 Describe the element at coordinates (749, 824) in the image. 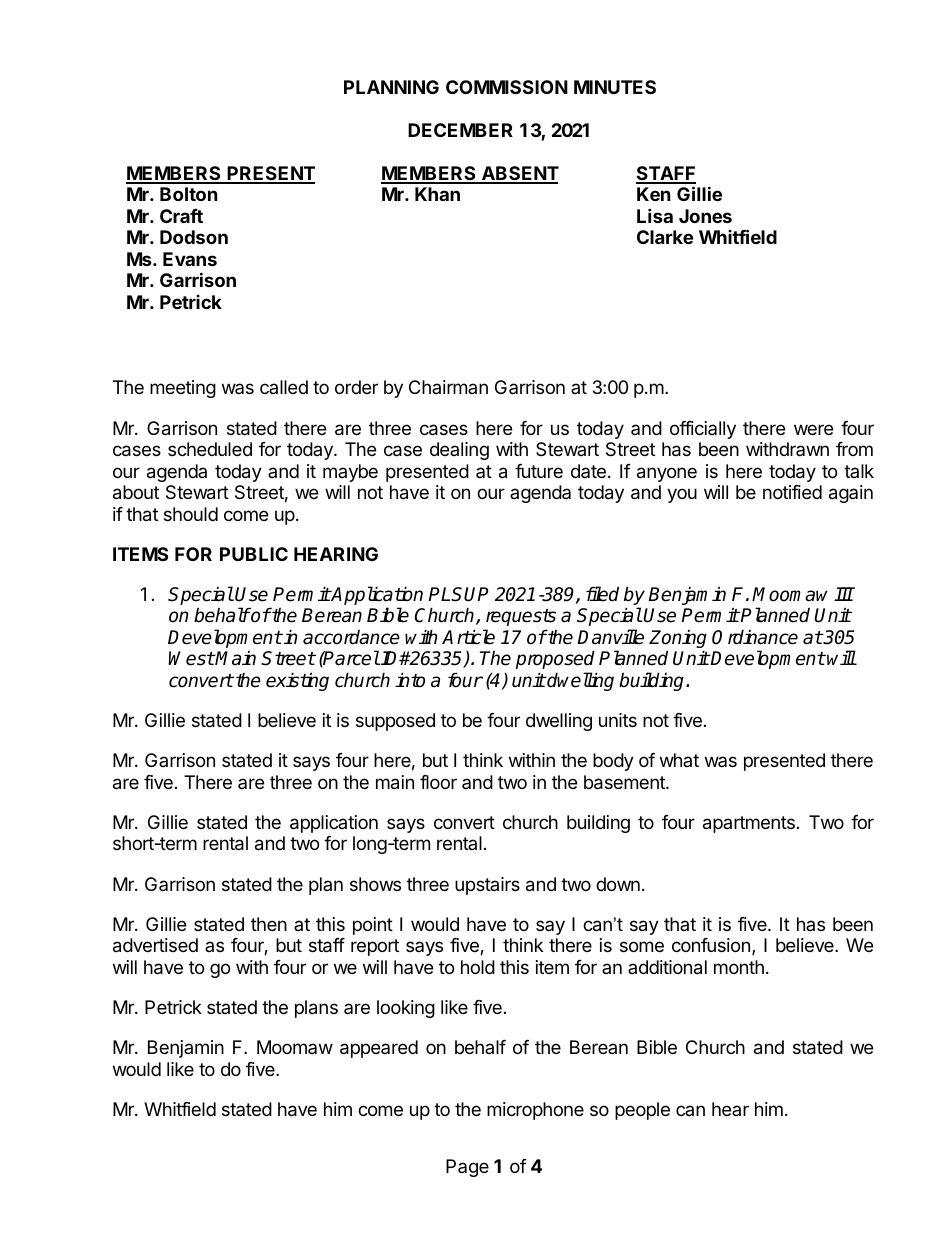

I see `apartments` at that location.
